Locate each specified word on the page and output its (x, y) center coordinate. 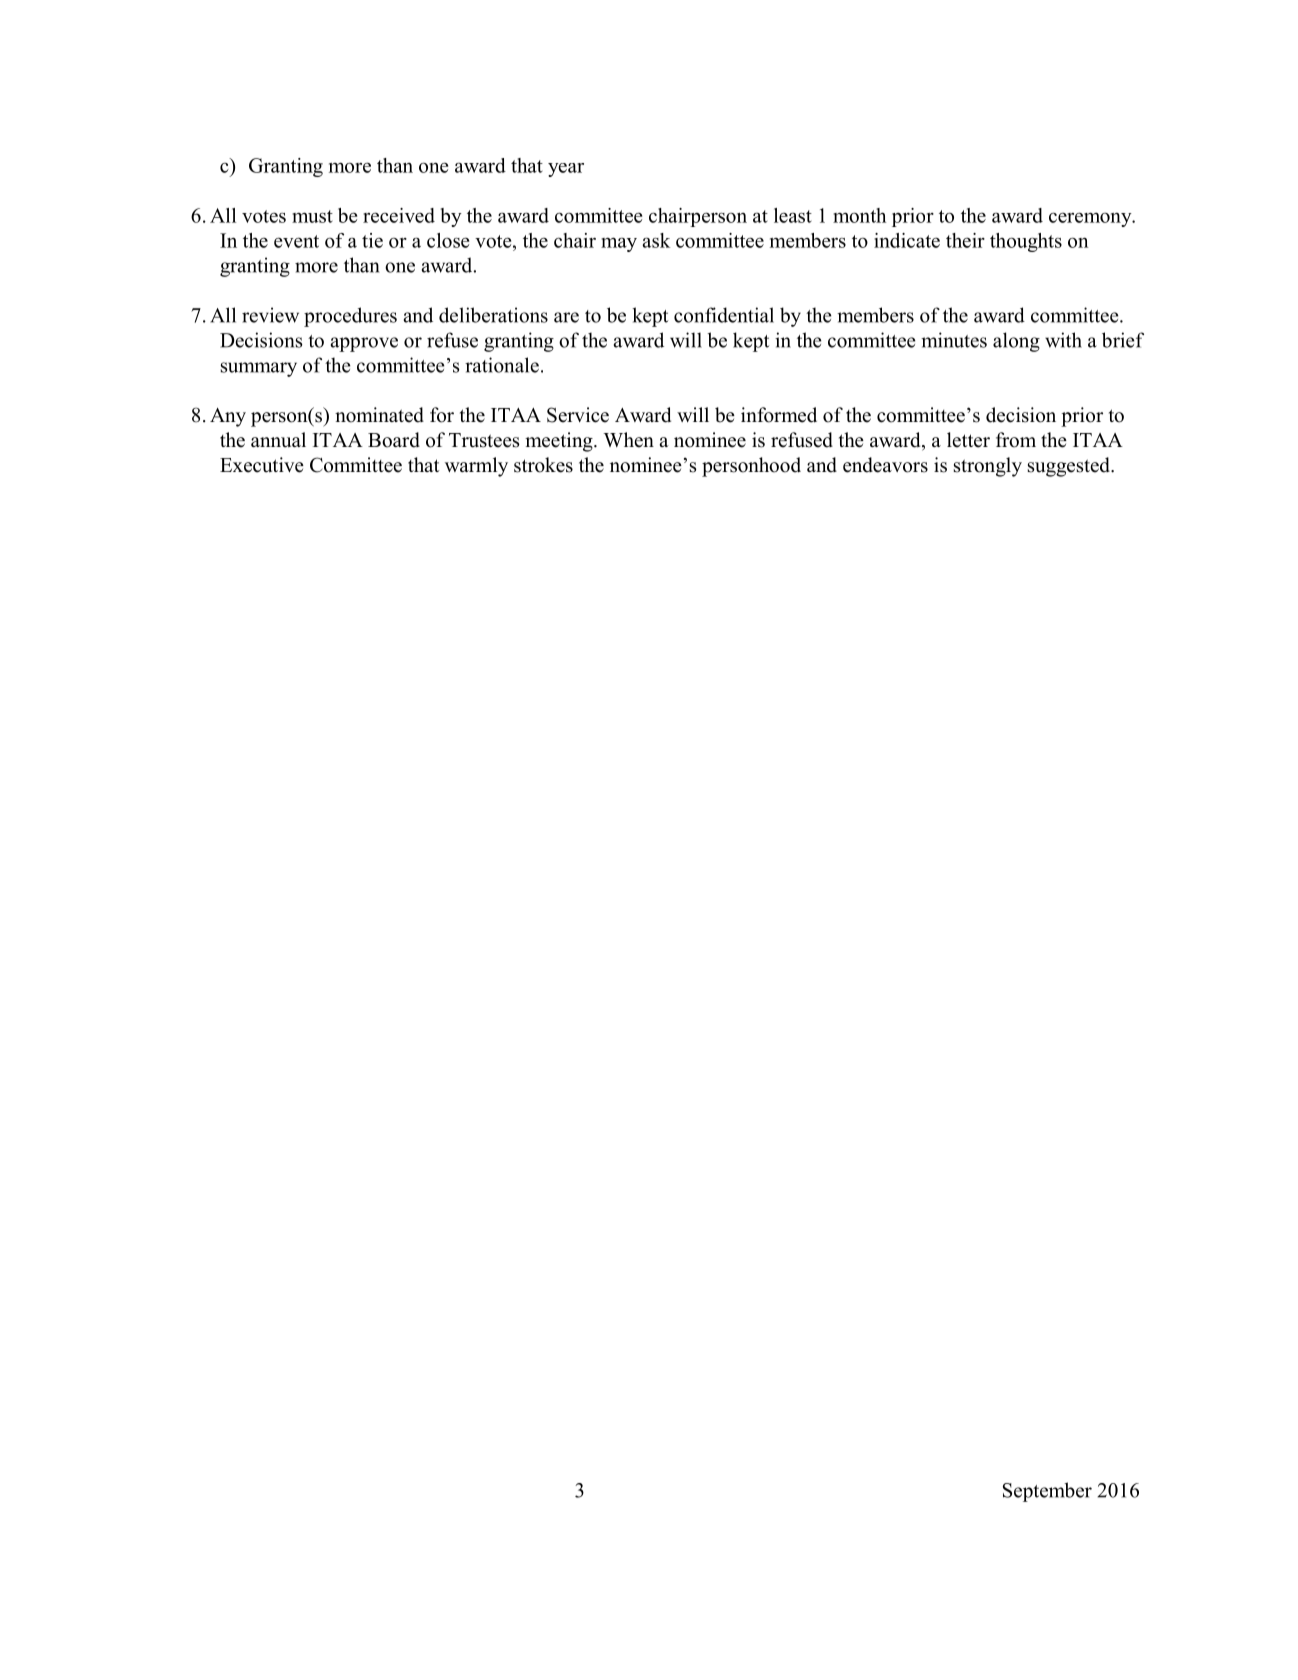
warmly (476, 467)
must (312, 216)
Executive (262, 465)
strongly (988, 467)
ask (656, 240)
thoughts (1026, 242)
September (1047, 1492)
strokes (543, 465)
